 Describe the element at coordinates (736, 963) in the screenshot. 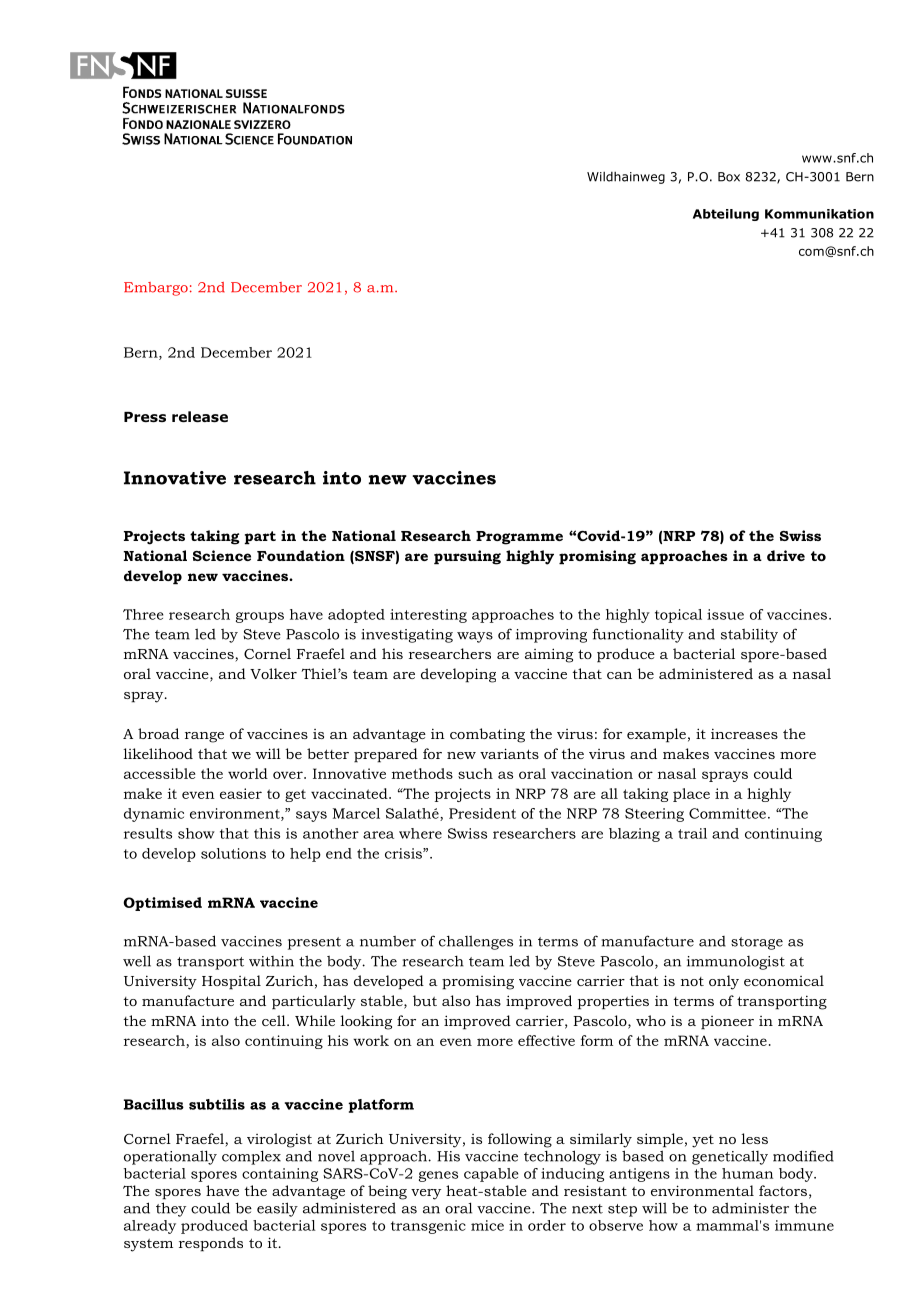

I see `immunologist` at that location.
